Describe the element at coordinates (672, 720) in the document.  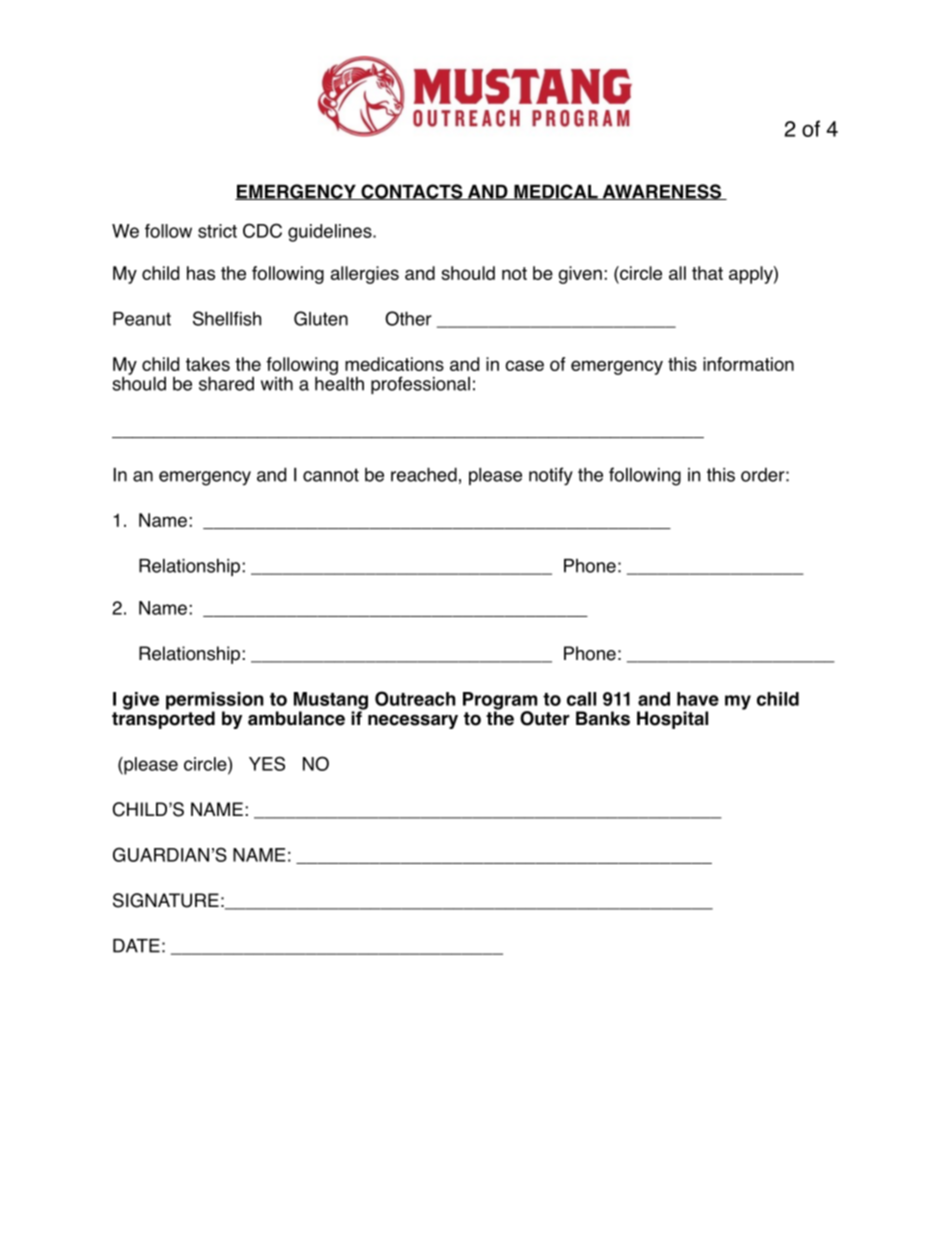
I see `Hospital` at that location.
